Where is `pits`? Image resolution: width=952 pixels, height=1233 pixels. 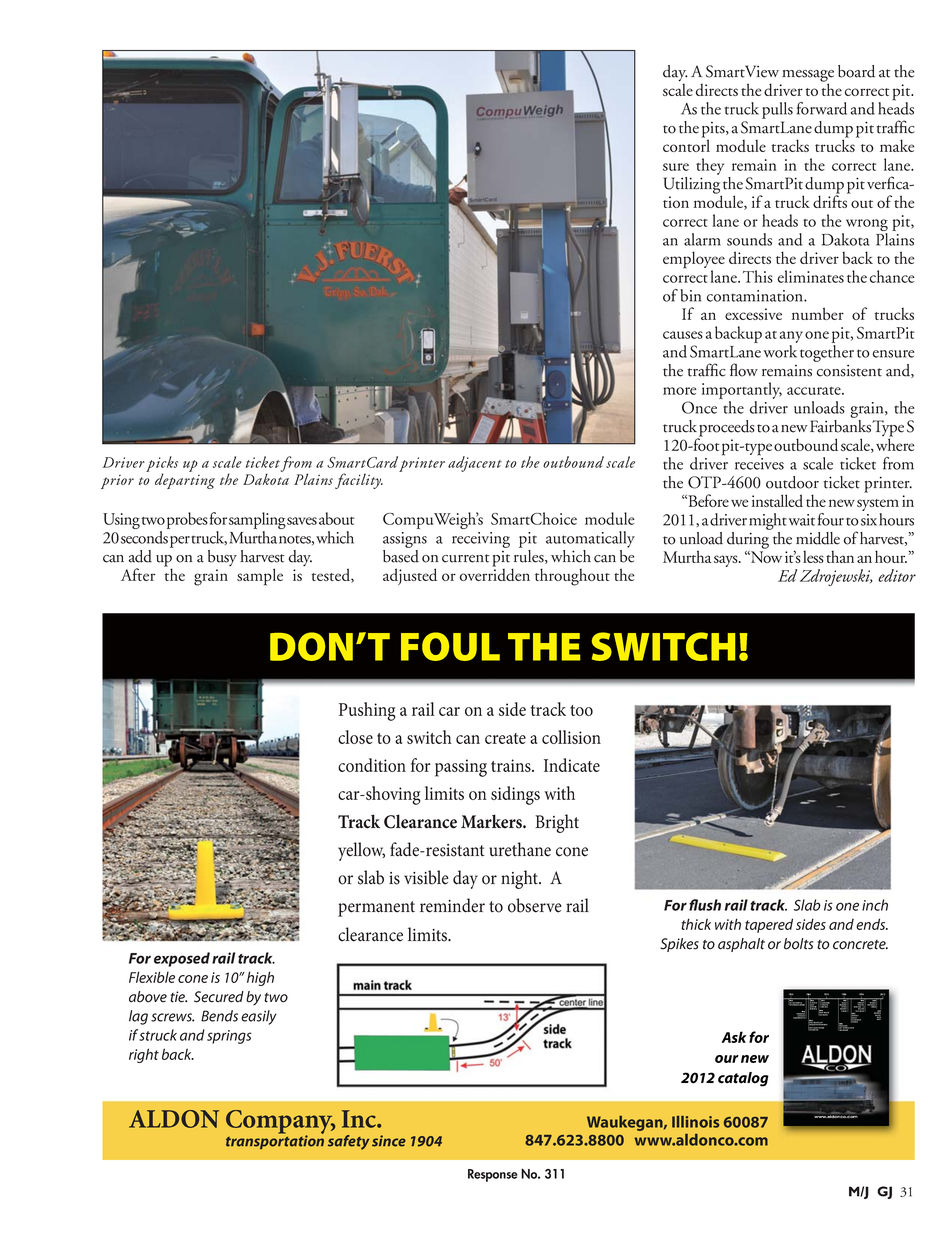
pits is located at coordinates (714, 131).
